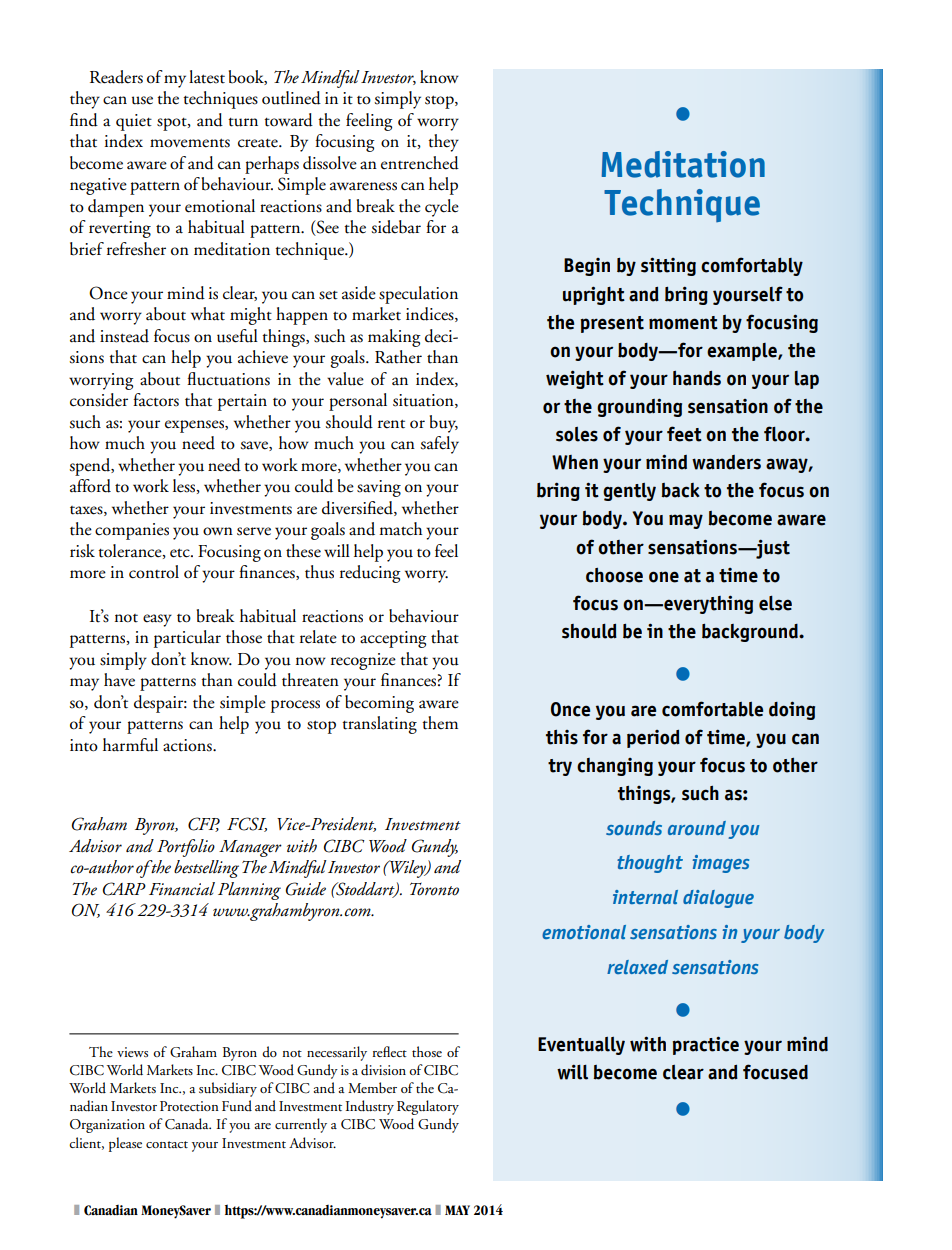  I want to click on accepting, so click(393, 639).
